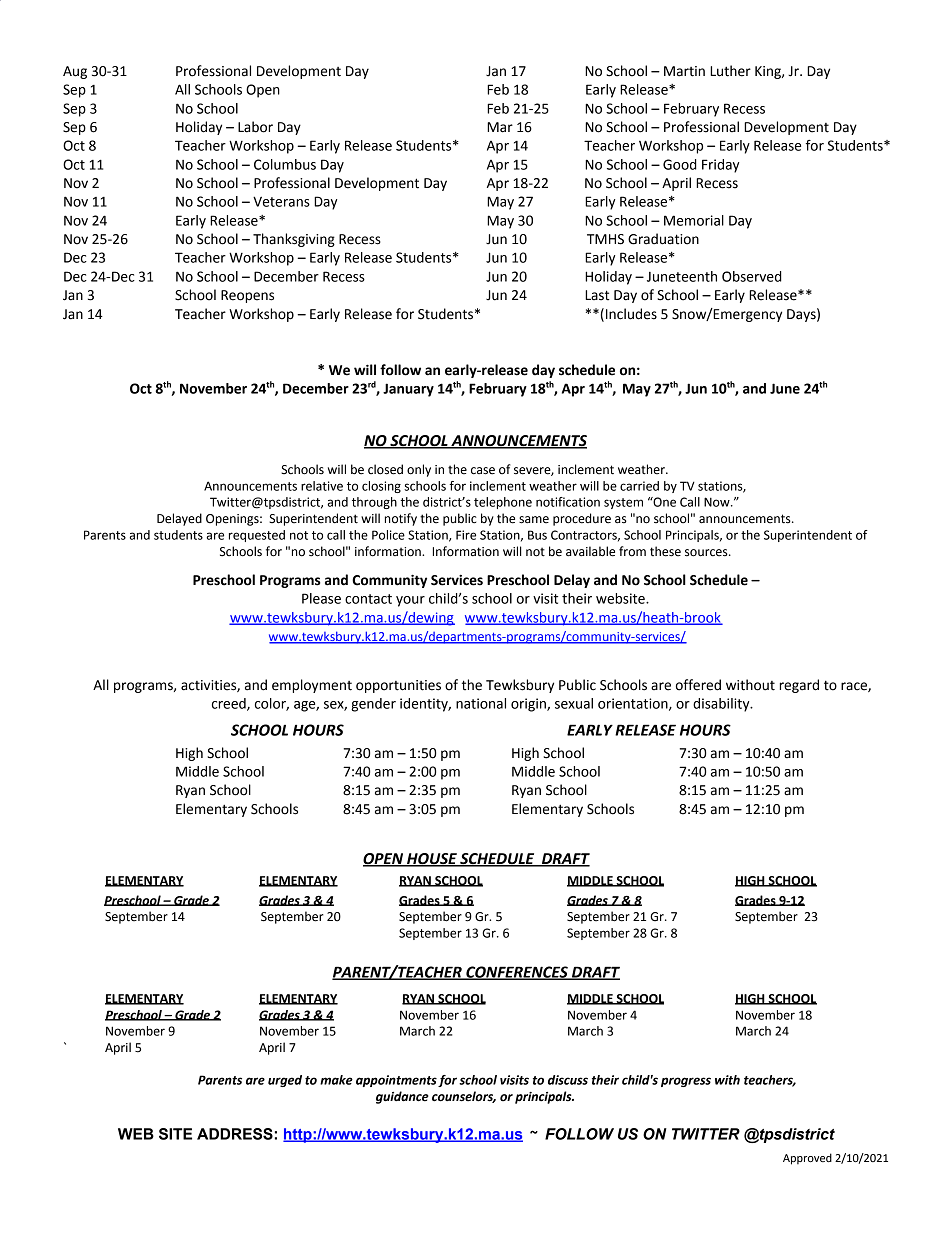  Describe the element at coordinates (285, 164) in the screenshot. I see `Columbus` at that location.
